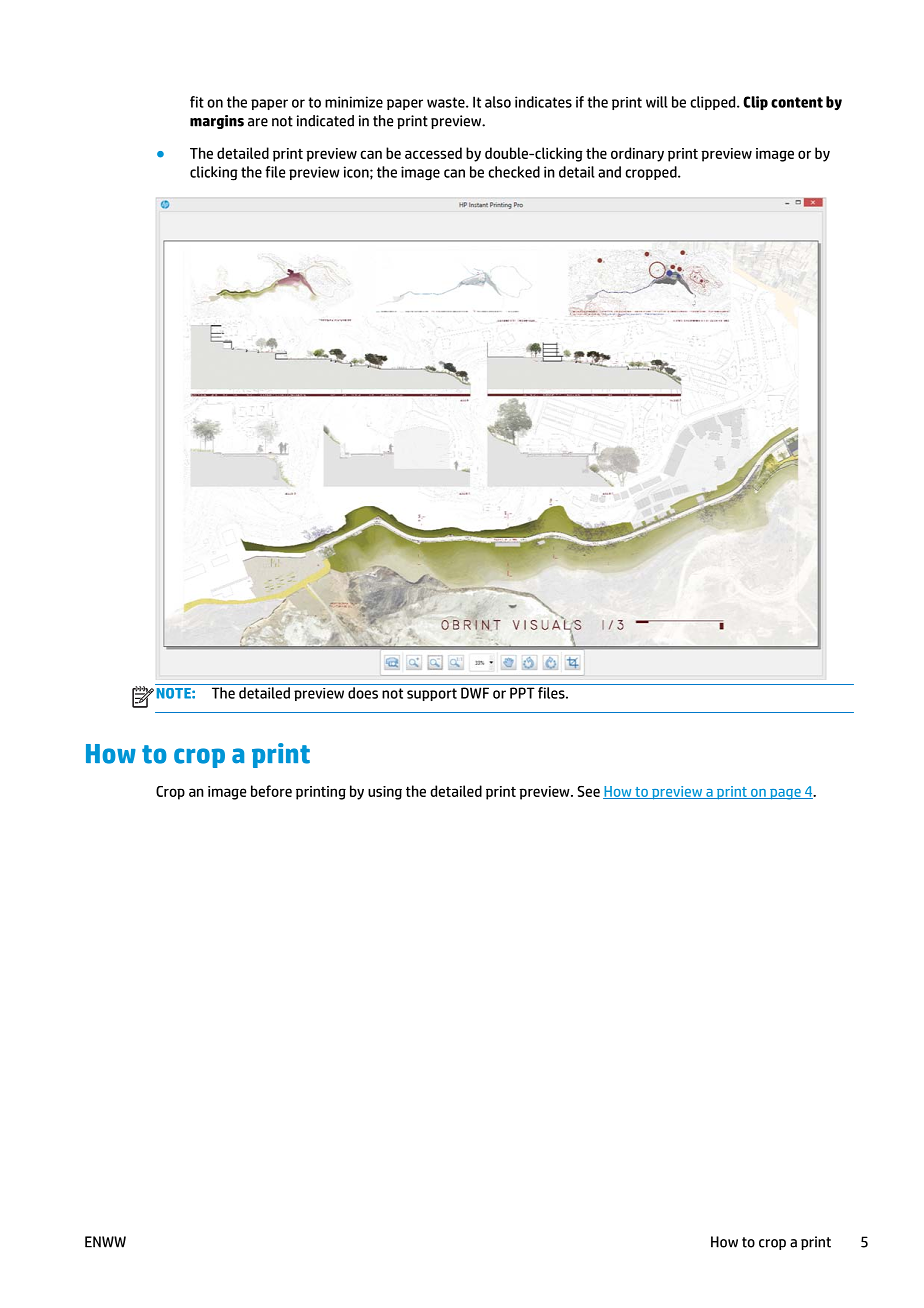  What do you see at coordinates (363, 693) in the screenshot?
I see `does` at bounding box center [363, 693].
